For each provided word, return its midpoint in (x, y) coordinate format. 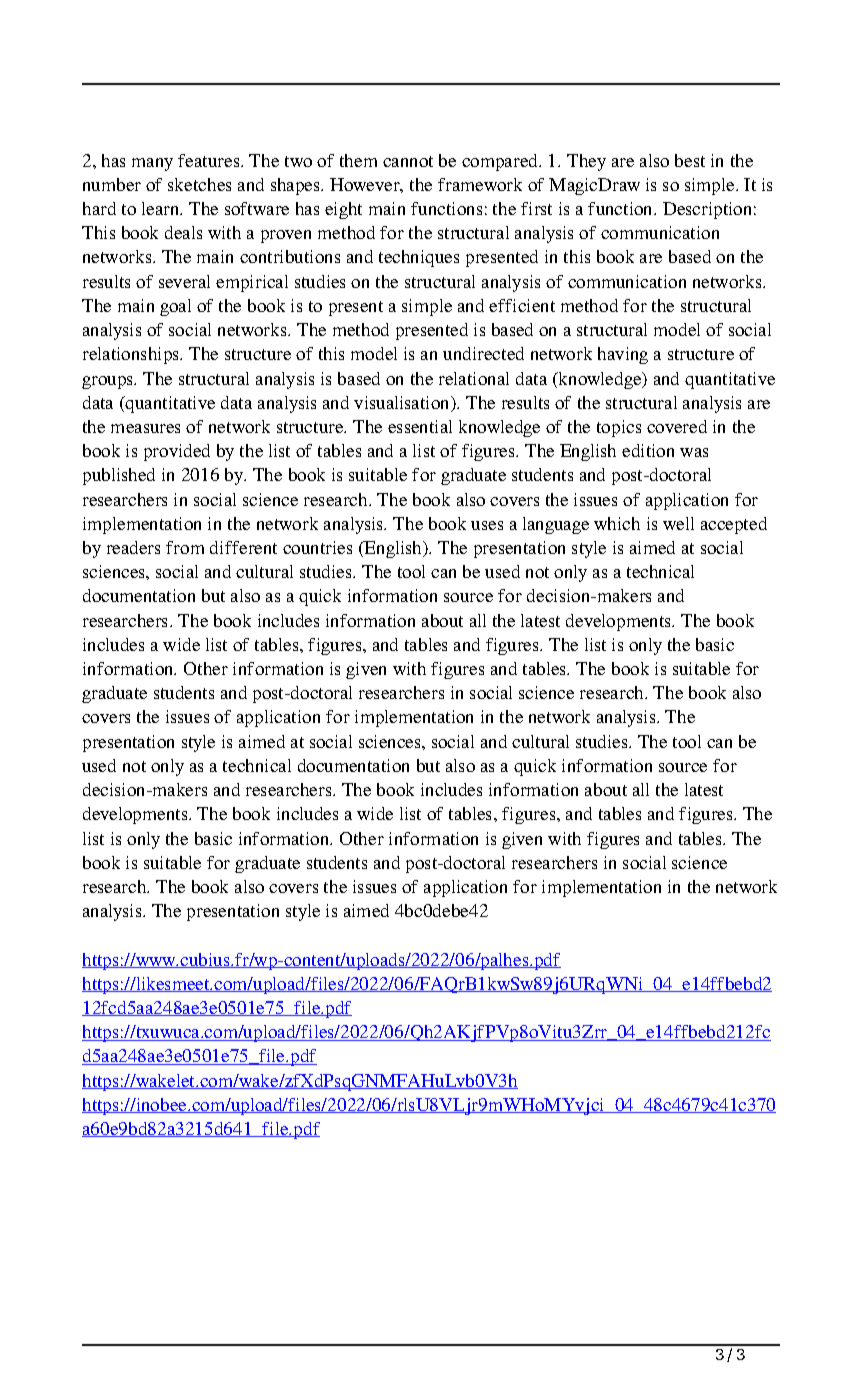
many (152, 164)
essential (420, 426)
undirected (483, 353)
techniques (419, 258)
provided (177, 452)
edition (648, 450)
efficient (522, 305)
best (690, 160)
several (184, 281)
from (185, 547)
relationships (132, 355)
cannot (408, 161)
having (623, 355)
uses (487, 525)
